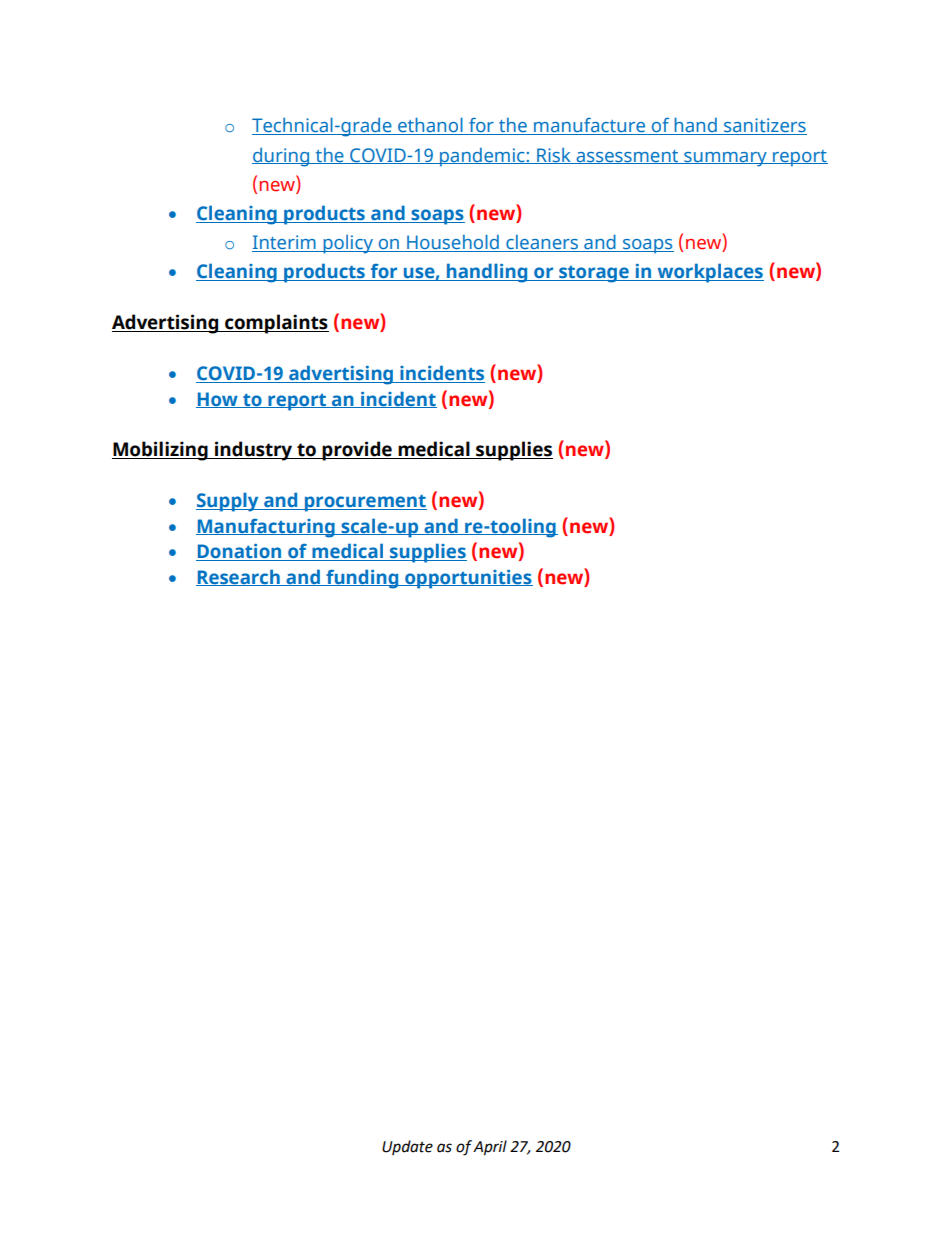  Describe the element at coordinates (365, 503) in the screenshot. I see `procurement` at that location.
